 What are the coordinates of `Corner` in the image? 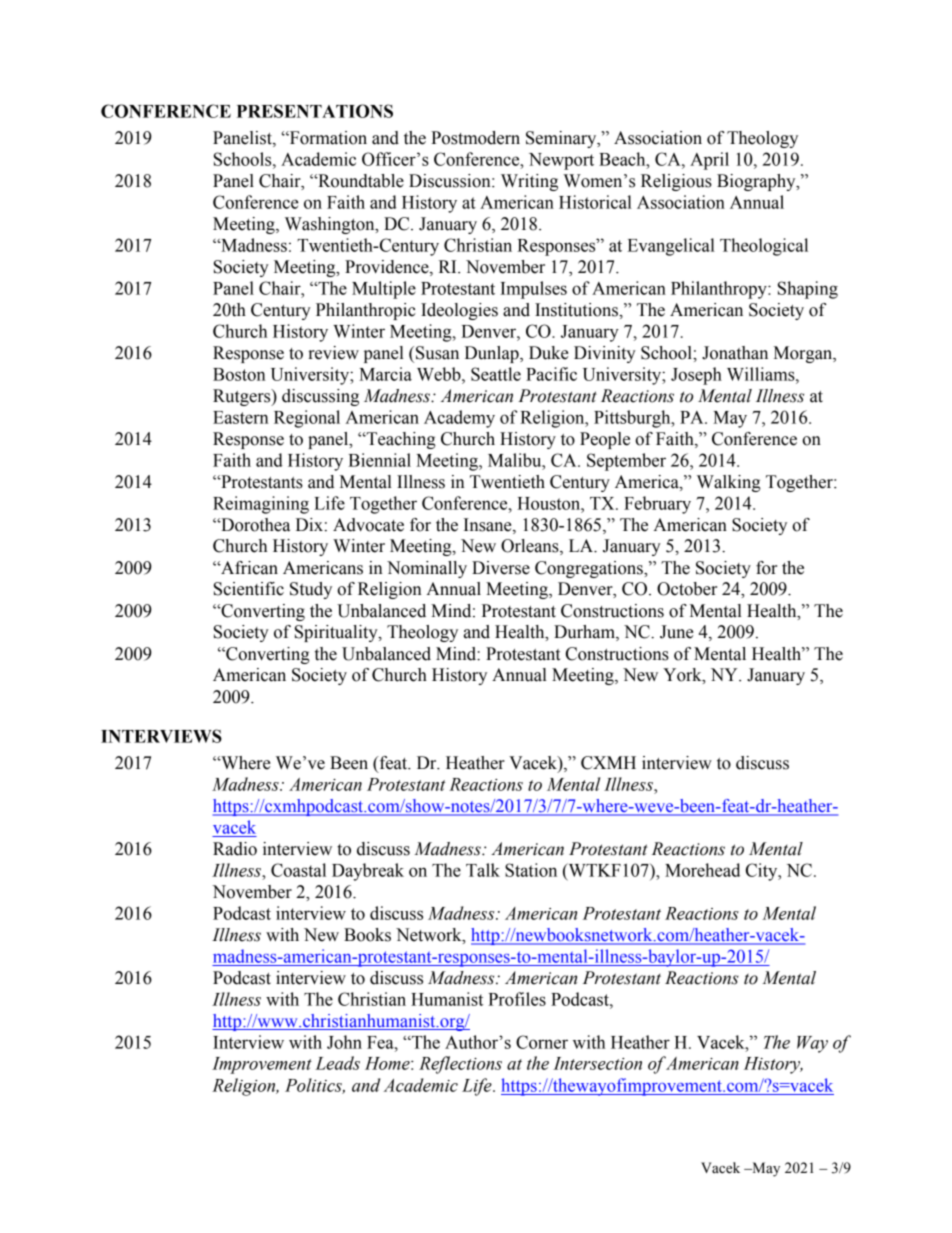 It's located at (542, 1042).
